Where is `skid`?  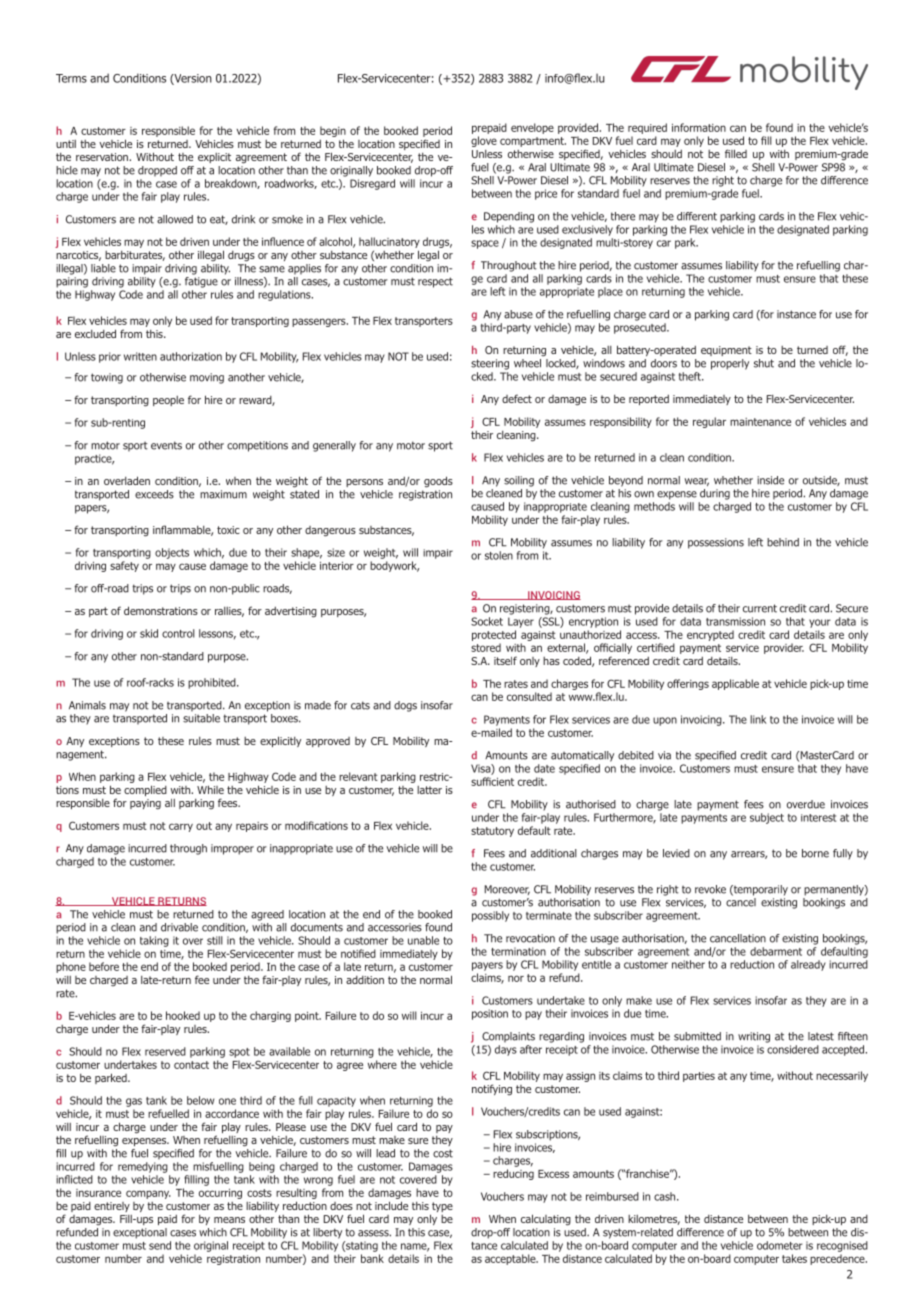 skid is located at coordinates (149, 633).
